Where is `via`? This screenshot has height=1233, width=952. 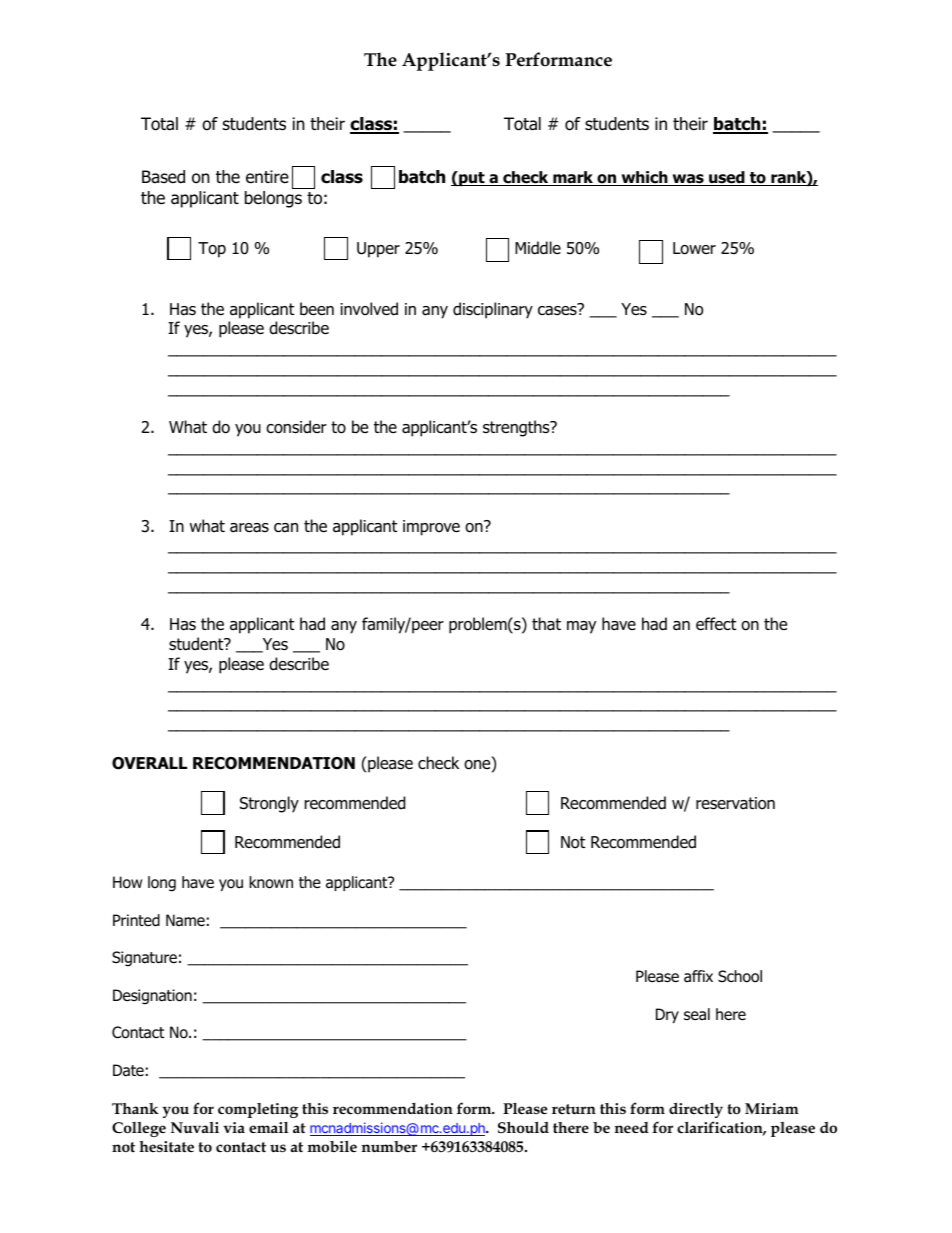
via is located at coordinates (234, 1127).
